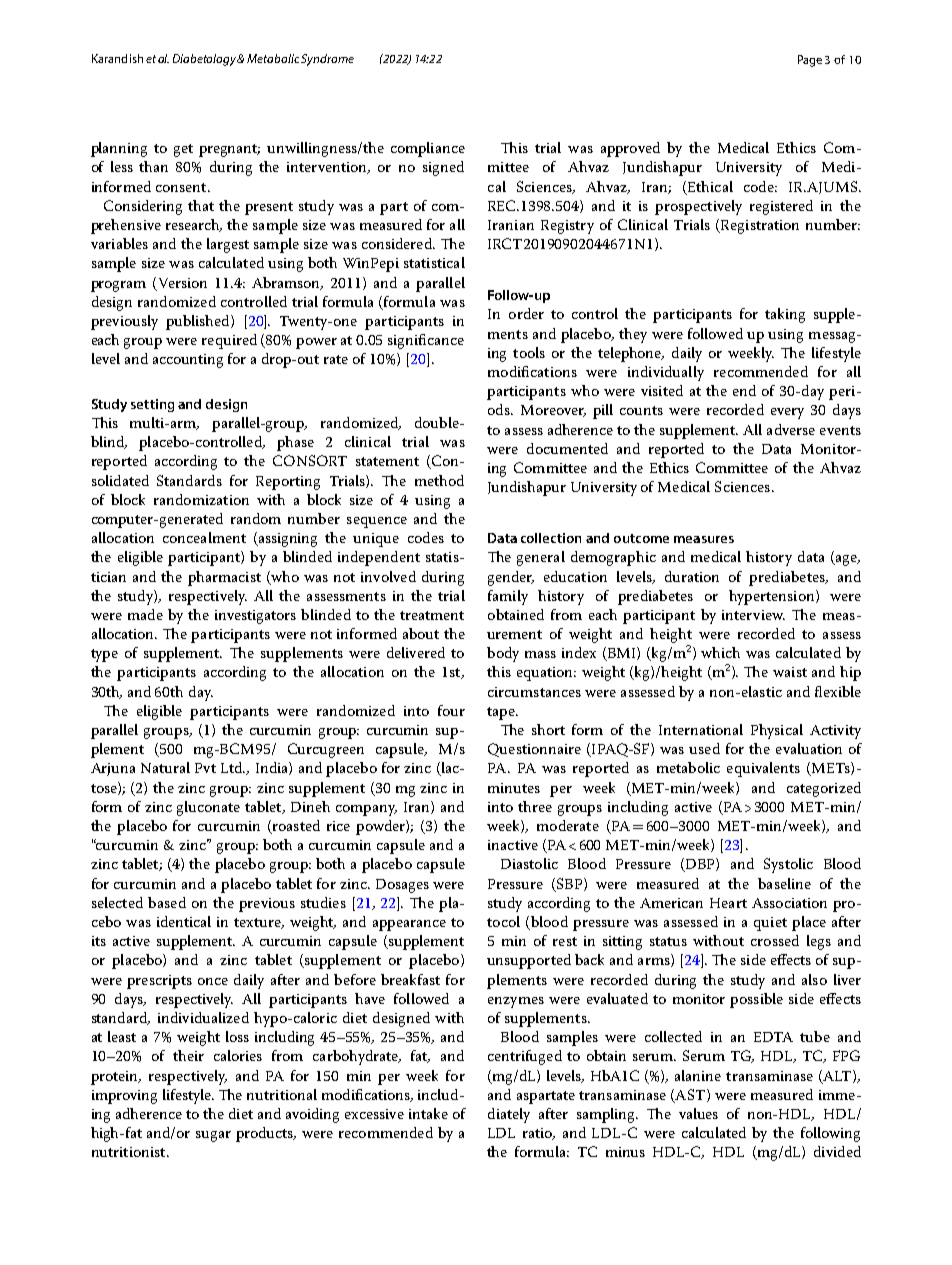 Image resolution: width=952 pixels, height=1265 pixels. Describe the element at coordinates (428, 149) in the page. I see `compliance` at that location.
